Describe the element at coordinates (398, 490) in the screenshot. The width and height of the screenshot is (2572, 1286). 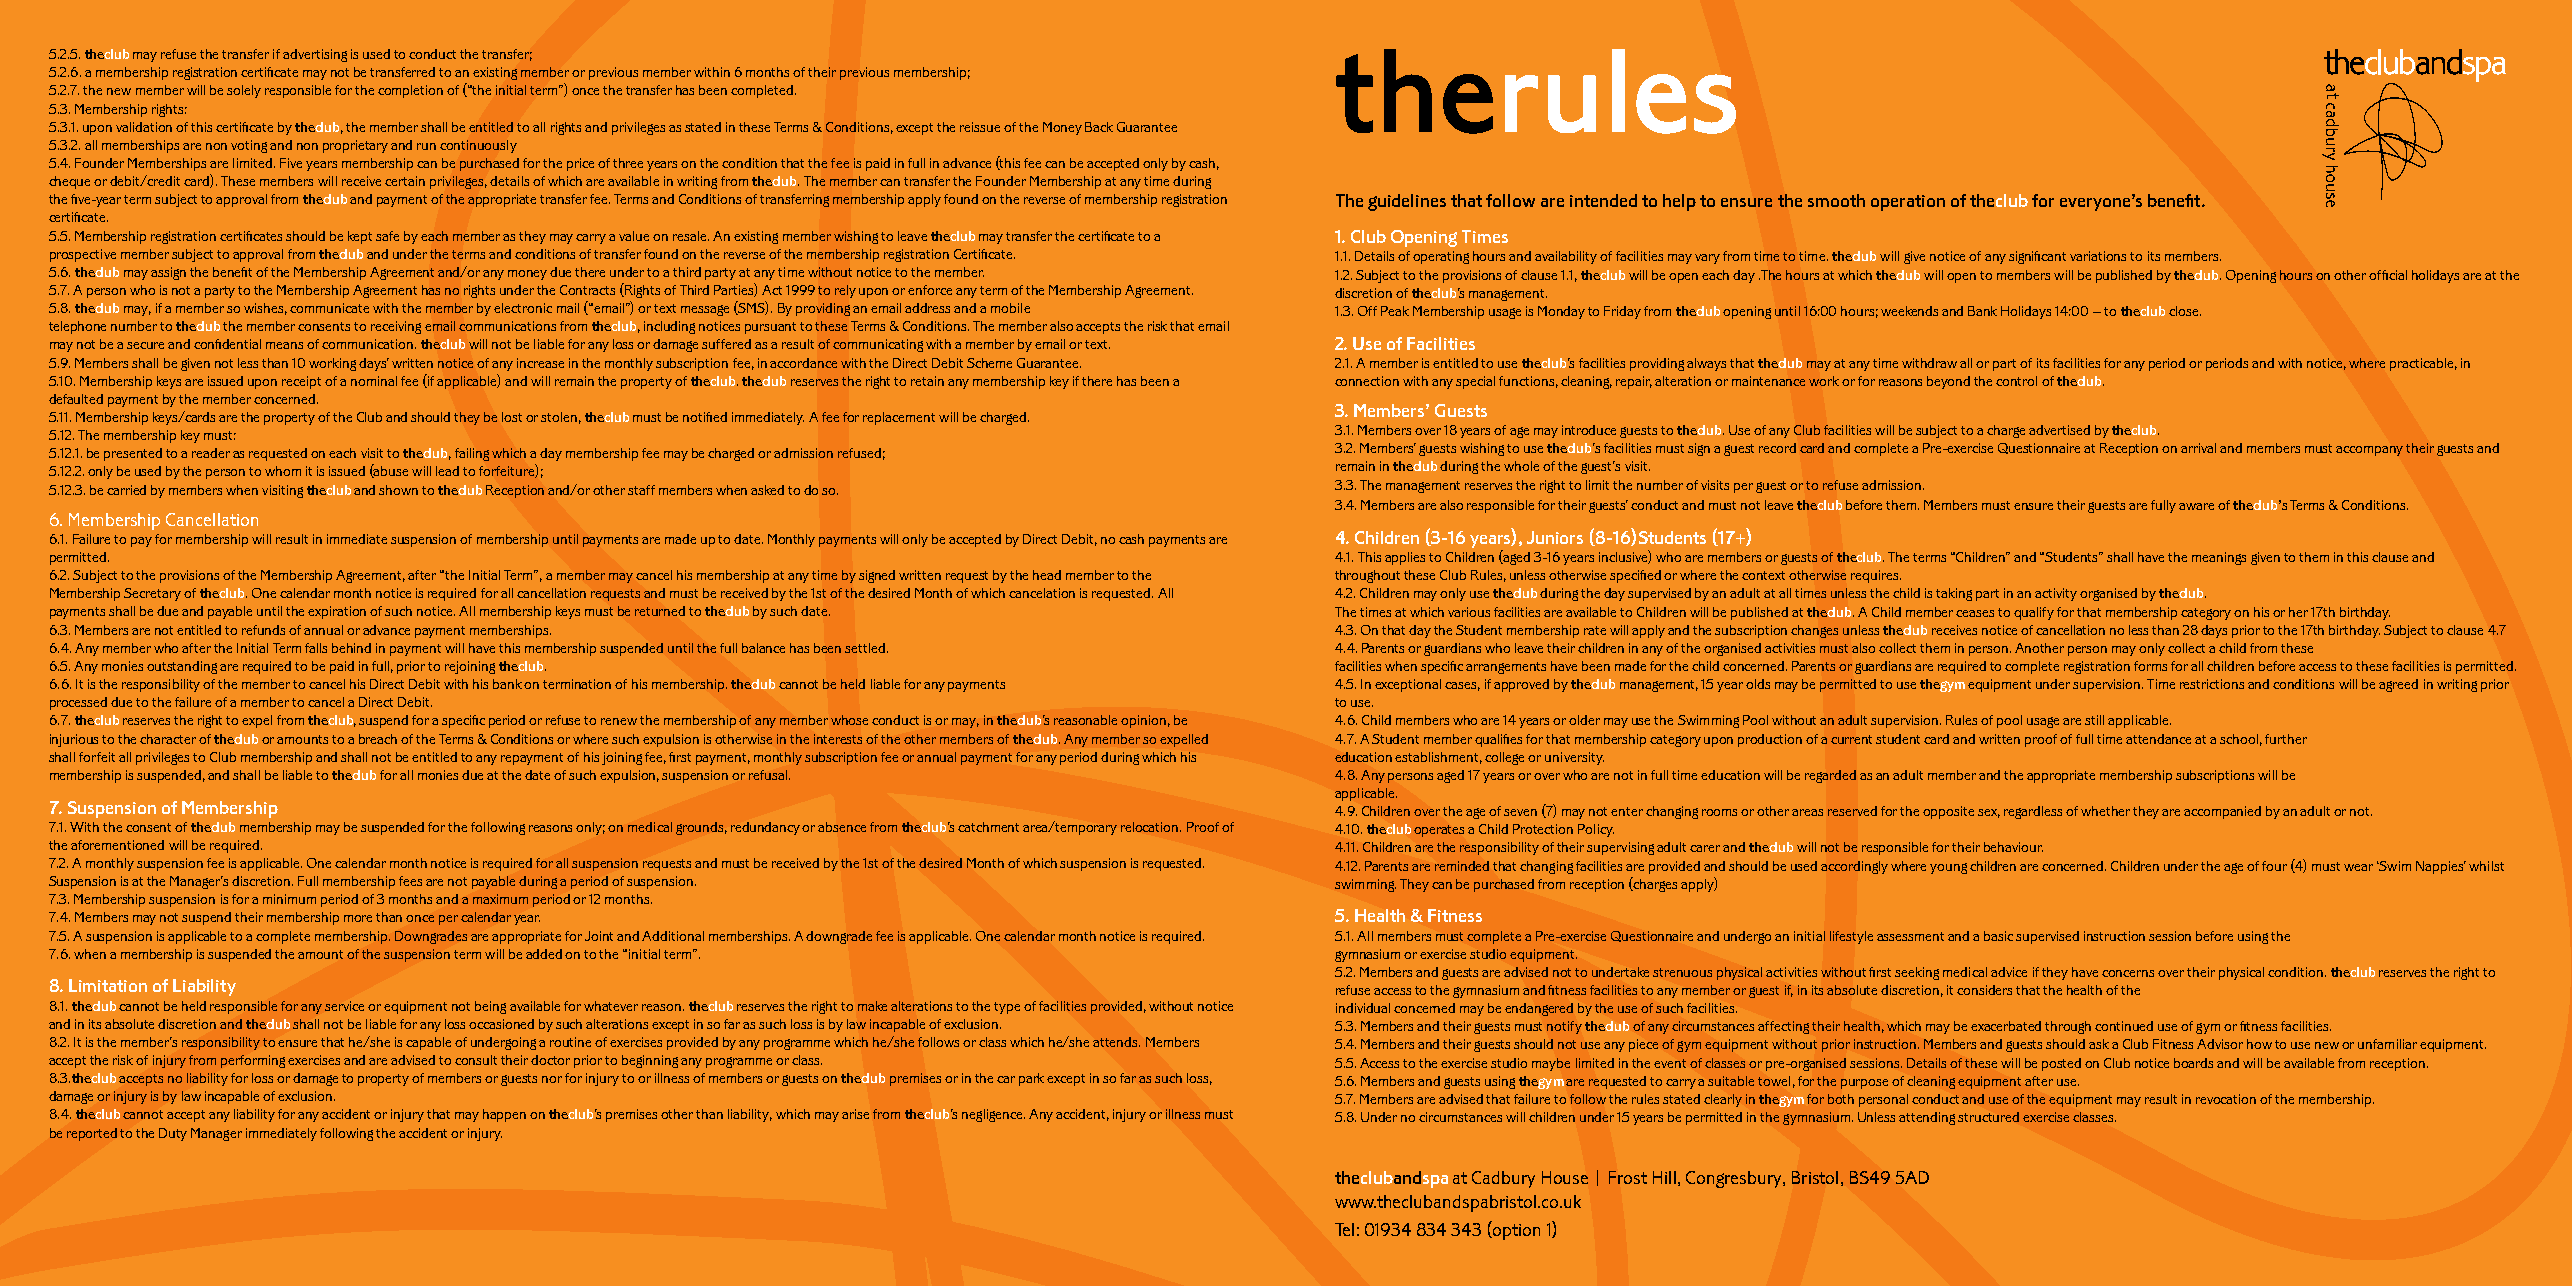
I see `shown` at that location.
